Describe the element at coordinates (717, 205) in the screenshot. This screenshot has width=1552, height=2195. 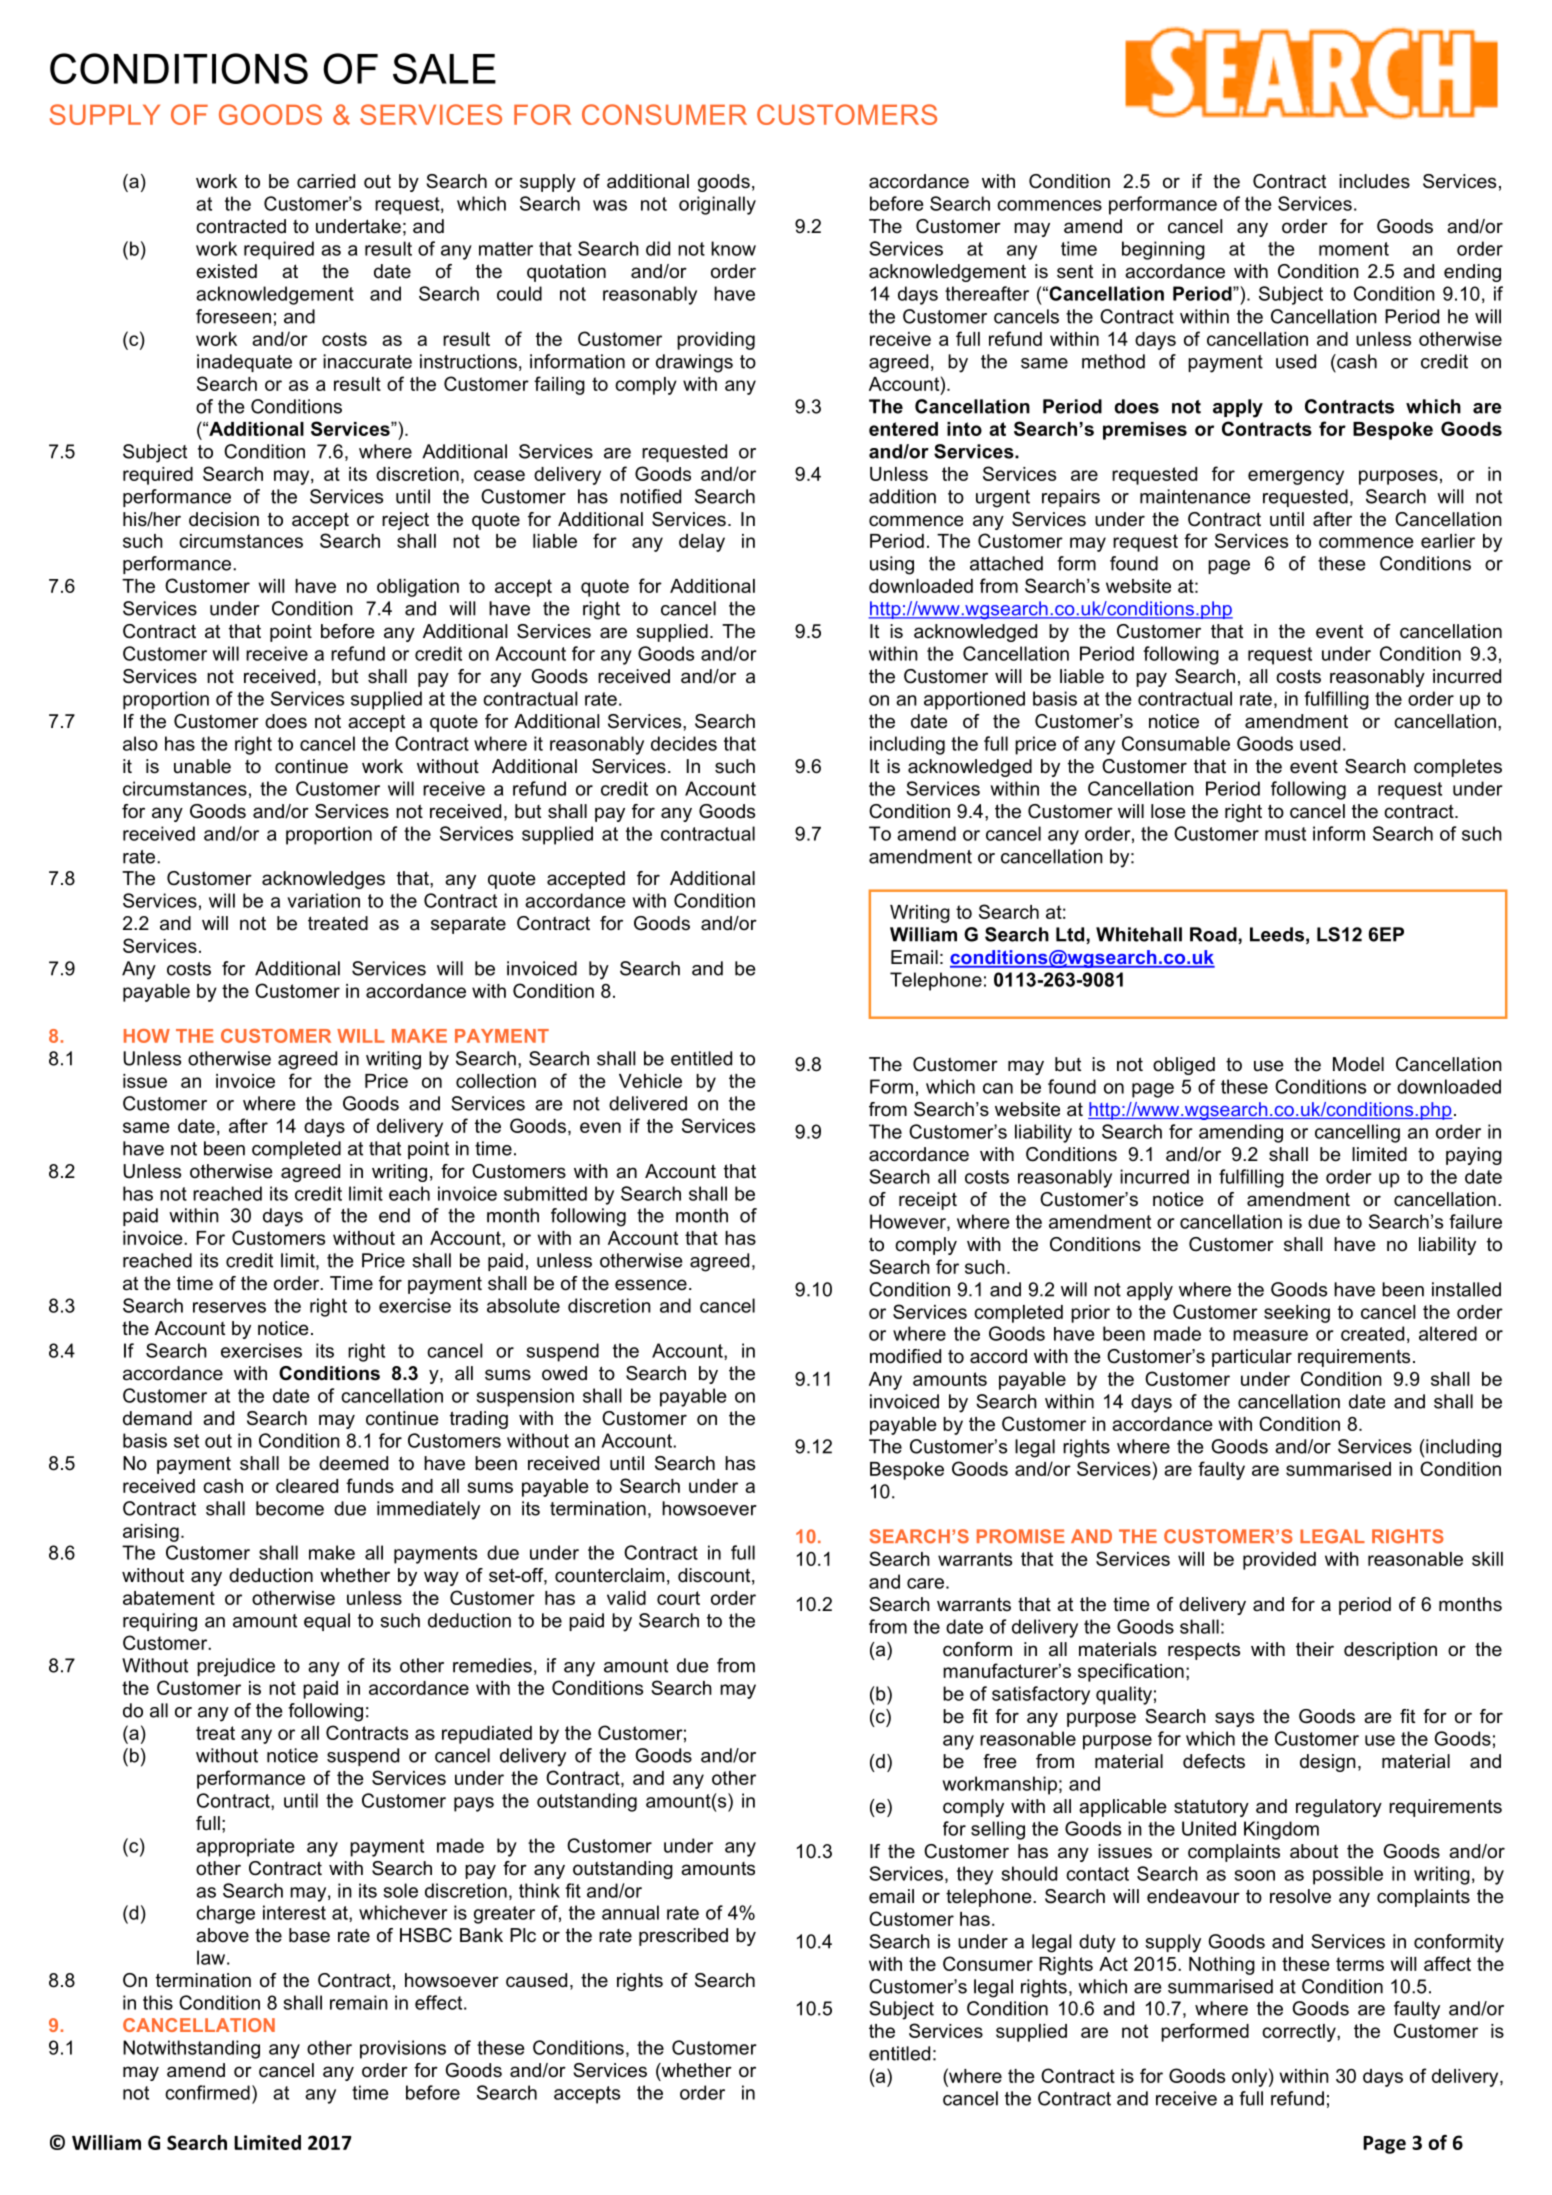
I see `originally` at that location.
